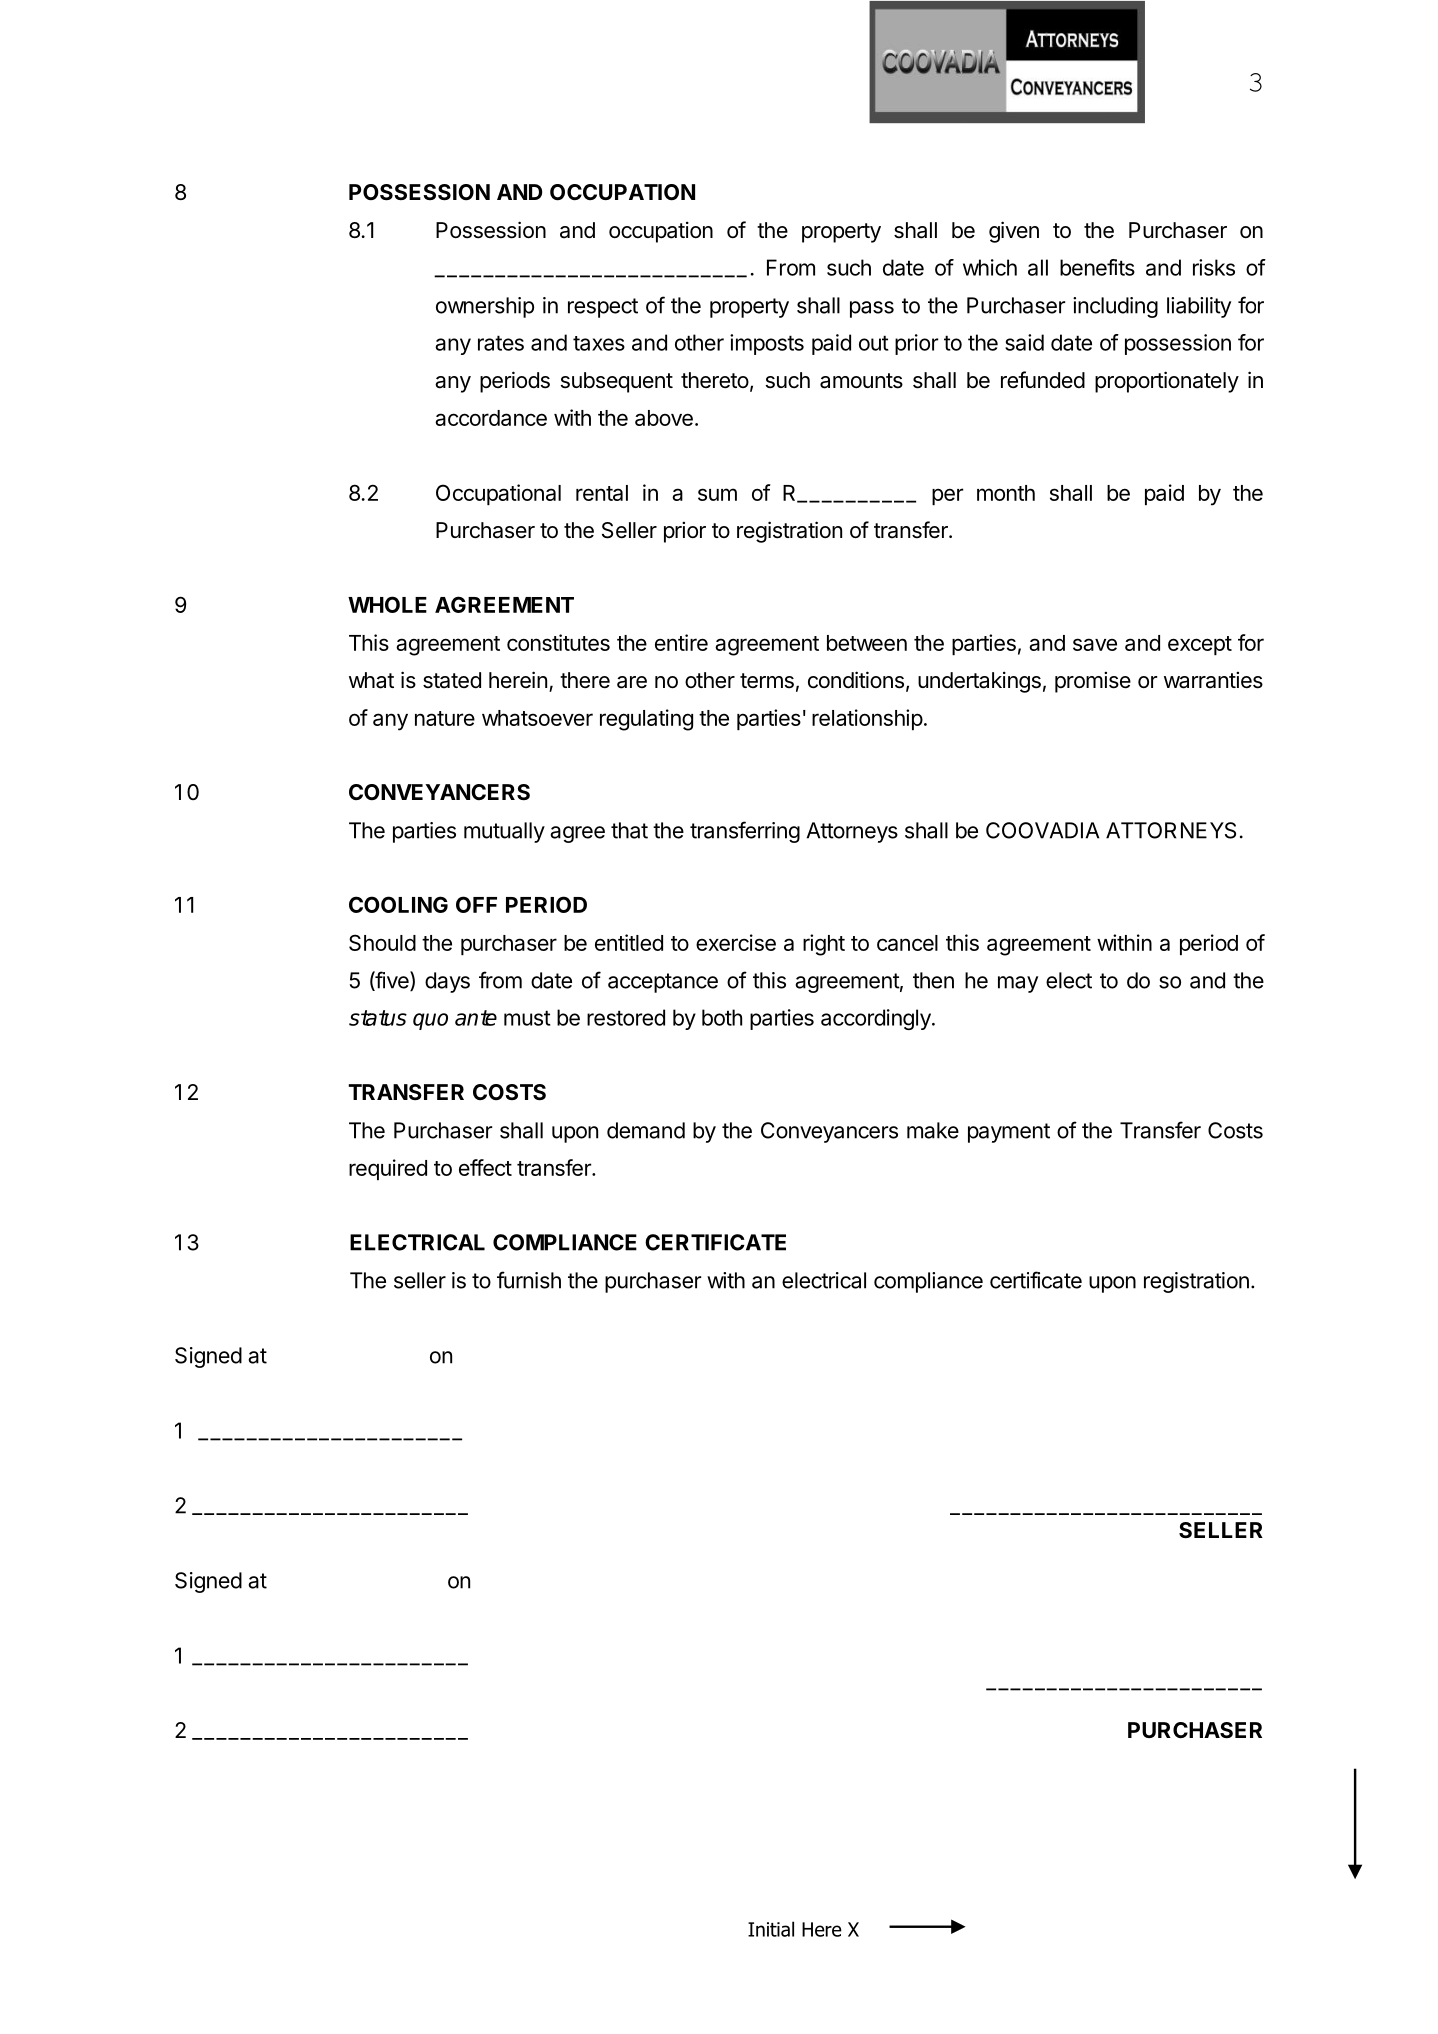  Describe the element at coordinates (1009, 1133) in the screenshot. I see `payment` at that location.
